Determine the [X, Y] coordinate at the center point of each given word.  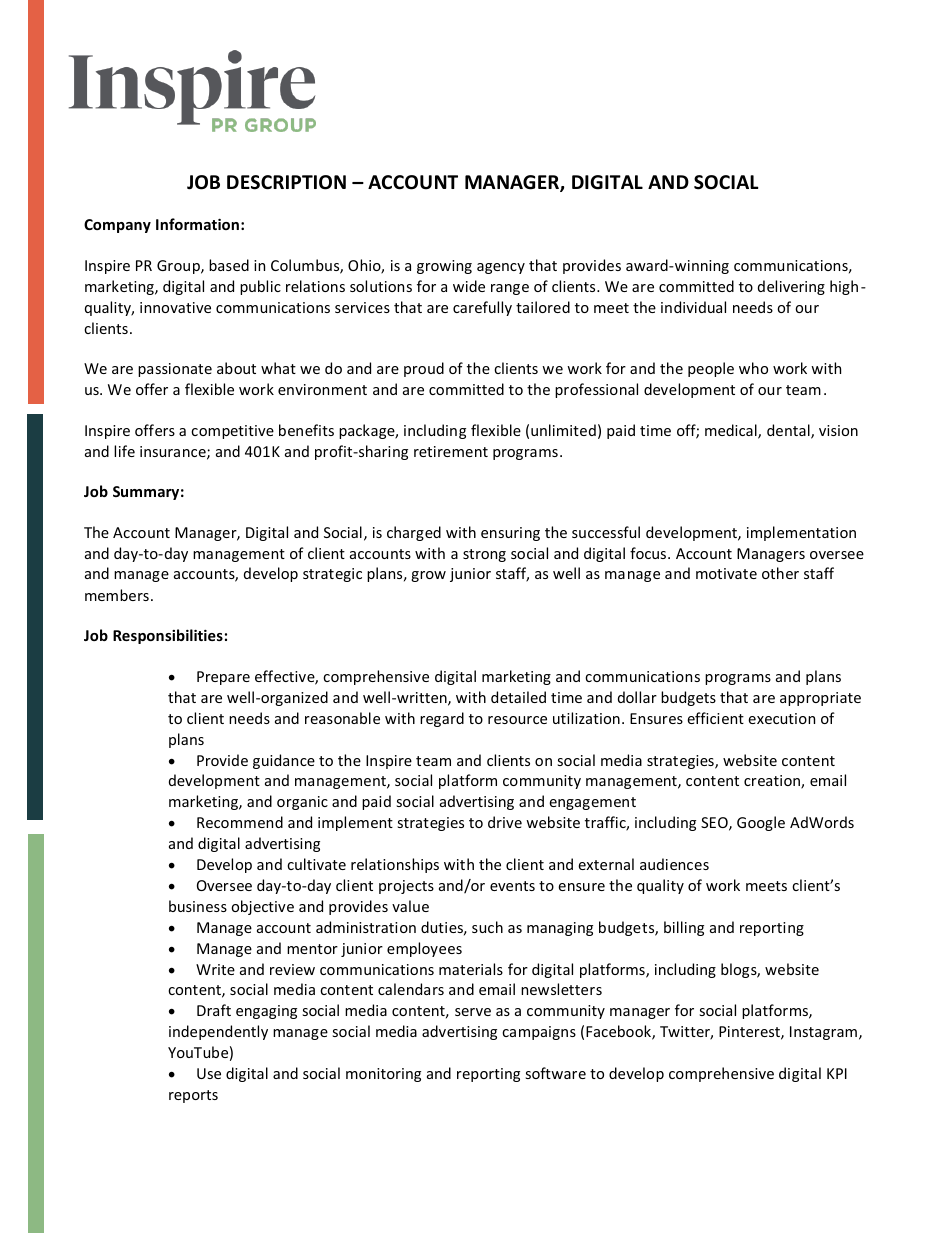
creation [773, 782]
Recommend [240, 822]
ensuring [510, 534]
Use [209, 1073]
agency [501, 268]
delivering [791, 287]
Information [197, 224]
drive [505, 822]
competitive [232, 432]
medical [732, 431]
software [555, 1073]
